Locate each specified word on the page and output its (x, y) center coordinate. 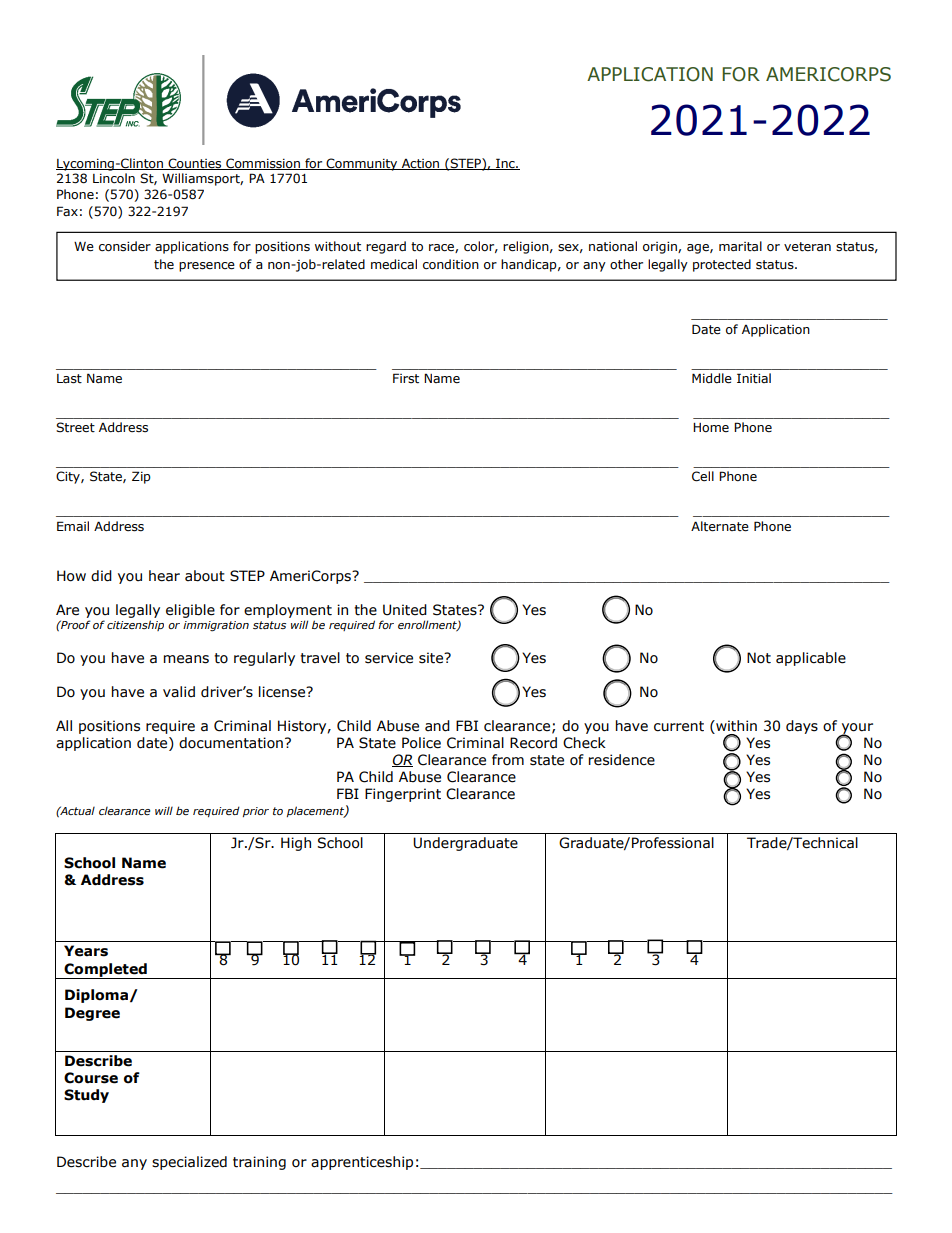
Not (759, 658)
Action (421, 164)
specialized (189, 1163)
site (432, 658)
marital (740, 246)
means (186, 659)
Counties (195, 164)
